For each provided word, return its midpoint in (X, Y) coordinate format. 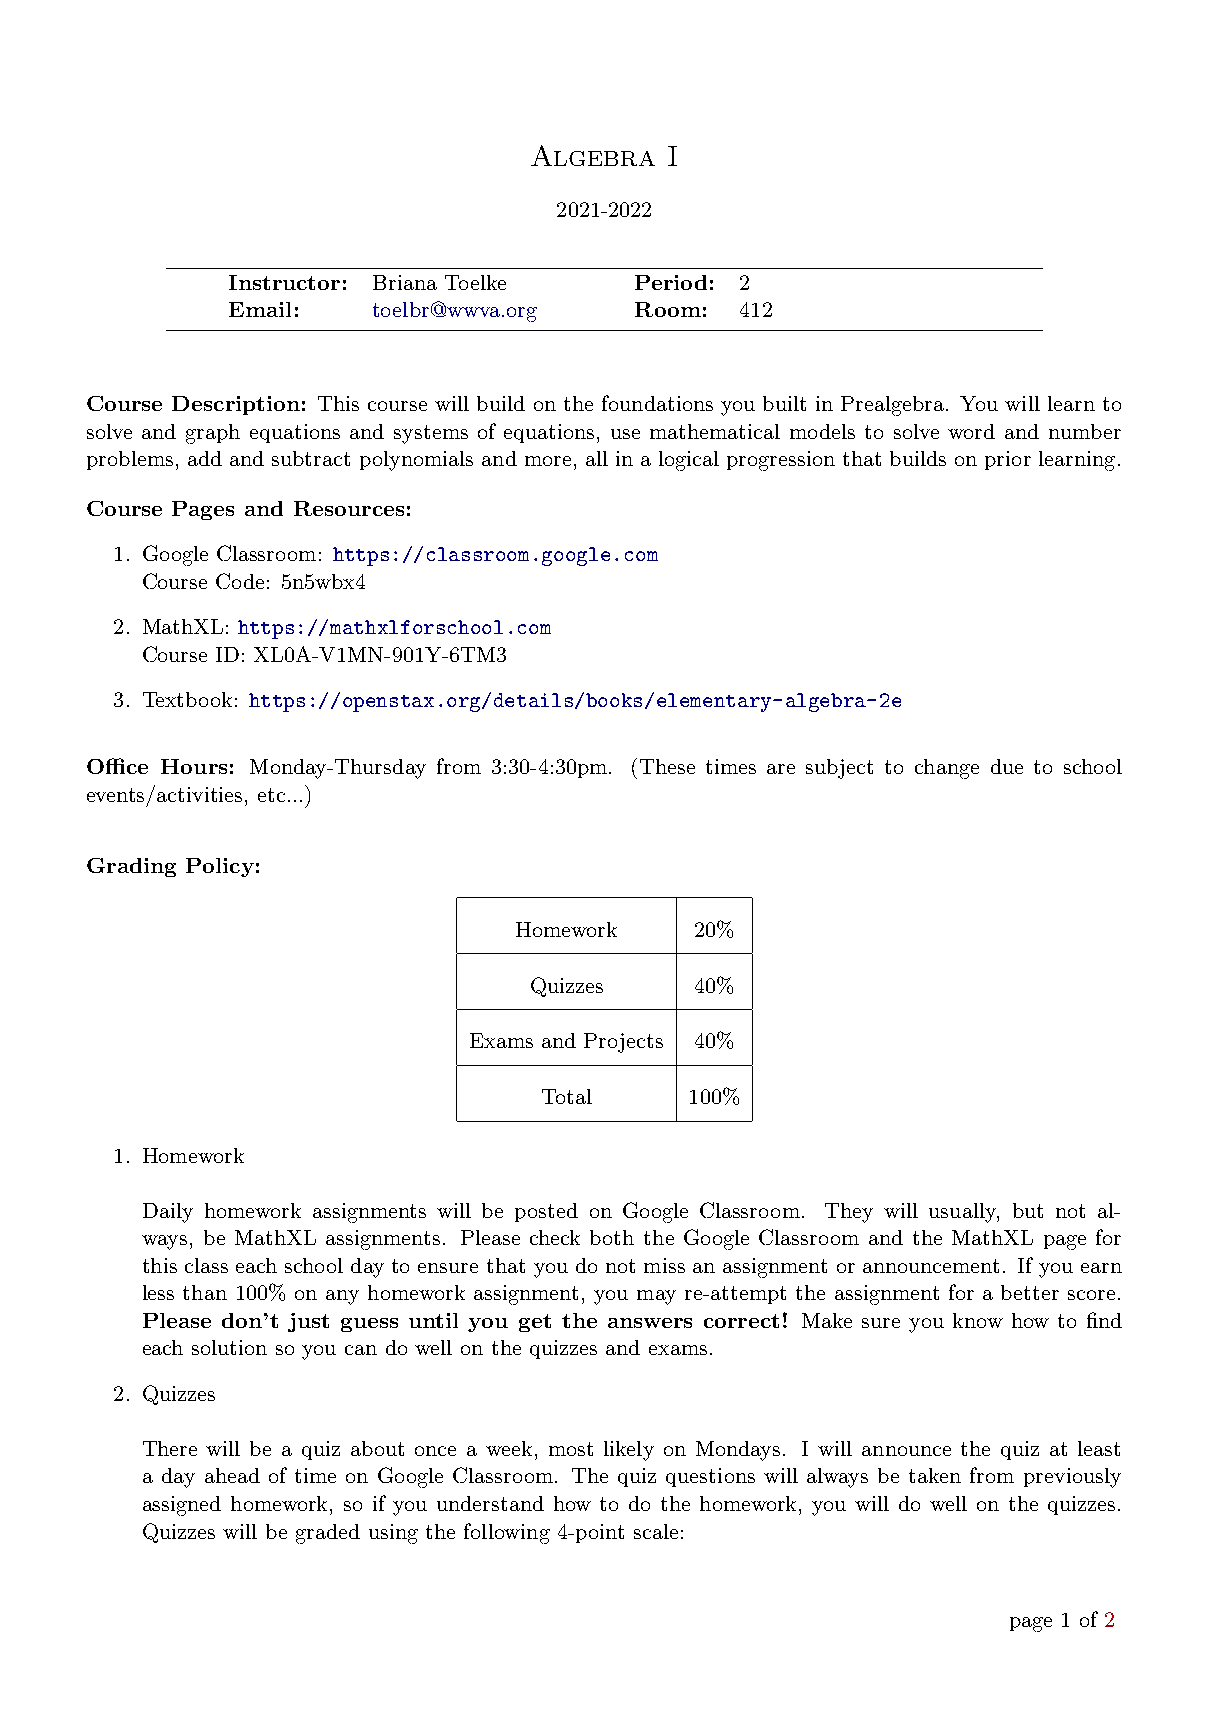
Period (671, 282)
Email (260, 309)
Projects (623, 1043)
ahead (232, 1475)
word (971, 431)
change (947, 769)
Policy (220, 867)
